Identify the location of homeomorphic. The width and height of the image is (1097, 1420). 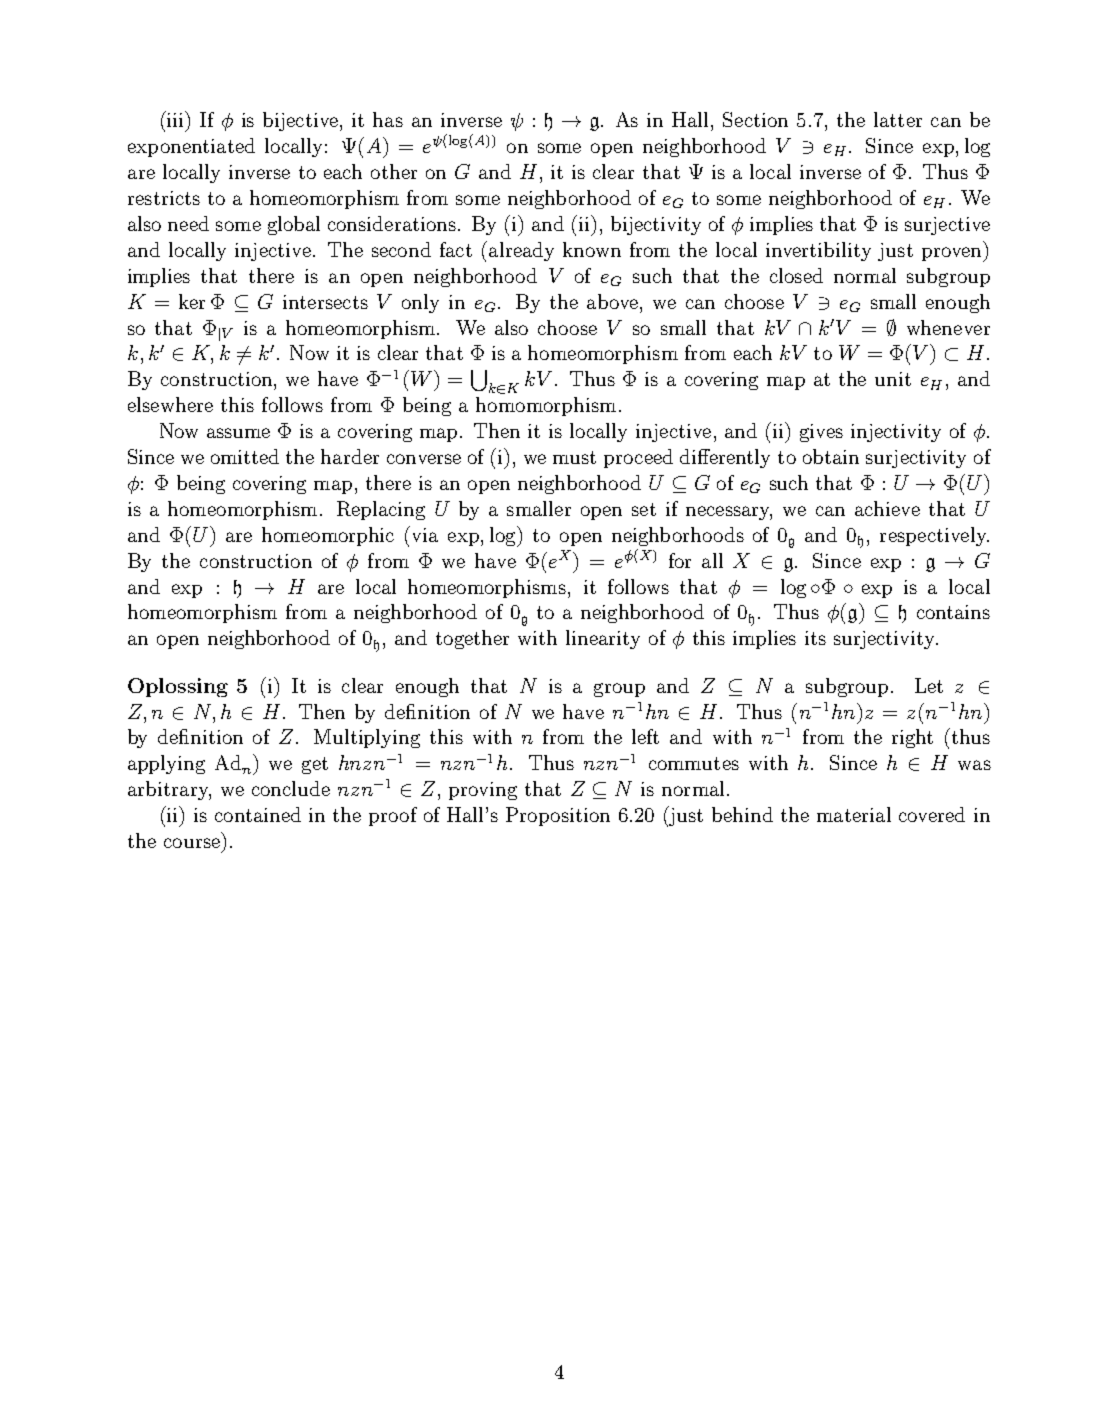
(328, 536).
